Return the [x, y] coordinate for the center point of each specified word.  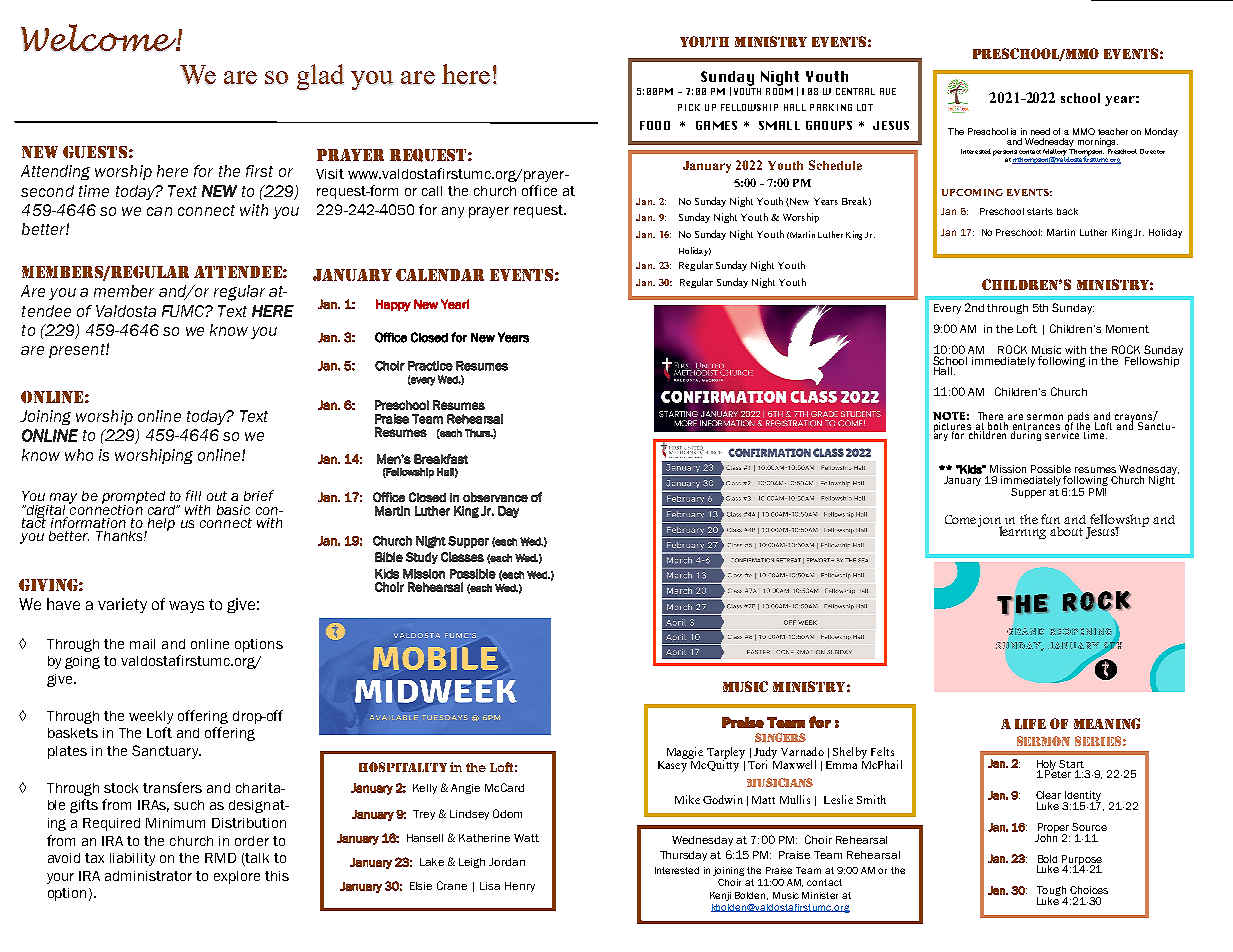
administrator [148, 876]
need [1040, 131]
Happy [393, 305]
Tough [1052, 892]
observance [495, 497]
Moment [1127, 329]
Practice [430, 366]
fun [1050, 519]
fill [193, 495]
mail [142, 644]
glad [320, 77]
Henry [520, 887]
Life [1030, 724]
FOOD [655, 125]
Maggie [685, 753]
